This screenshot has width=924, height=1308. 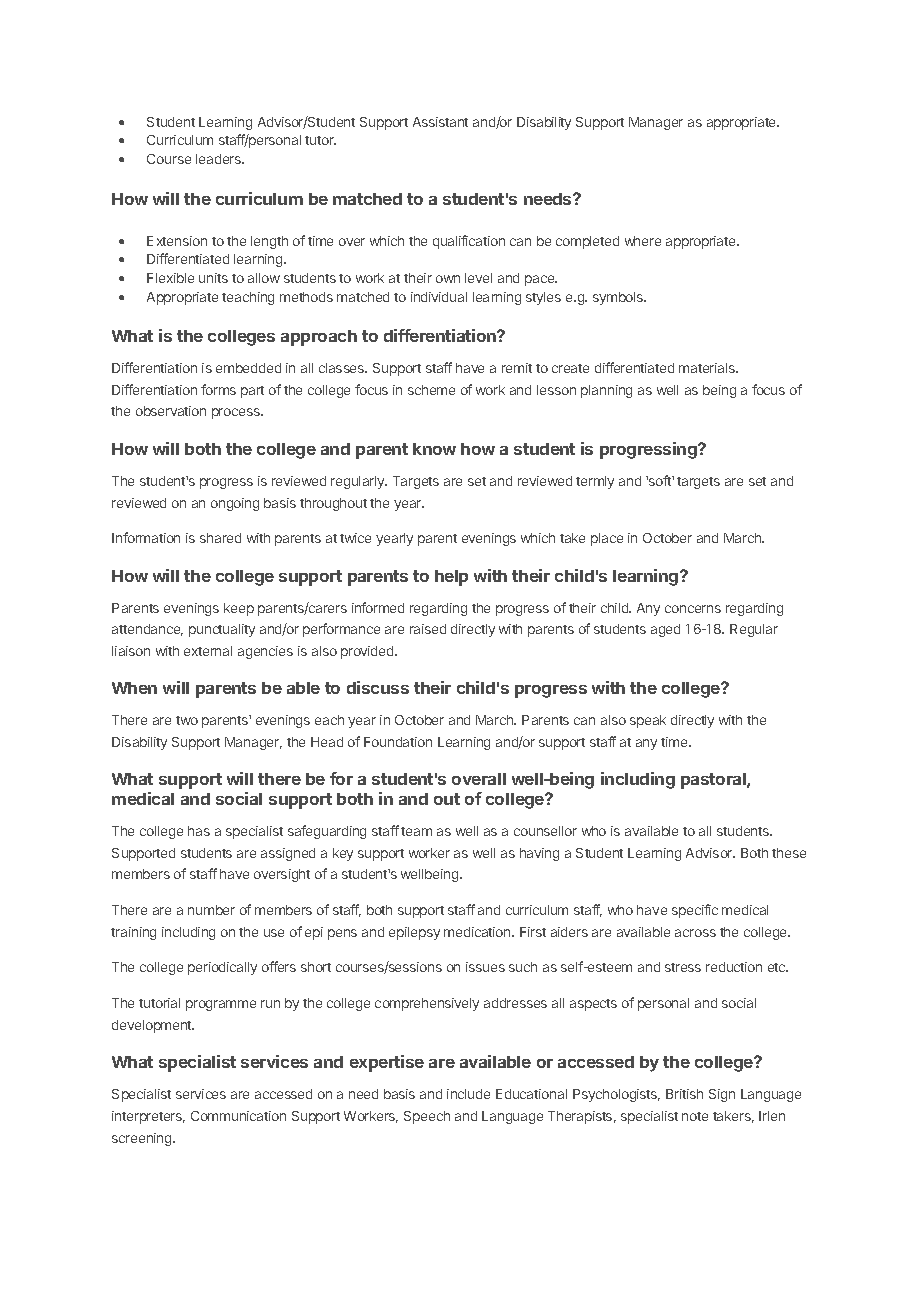 I want to click on Communication, so click(x=238, y=1116).
